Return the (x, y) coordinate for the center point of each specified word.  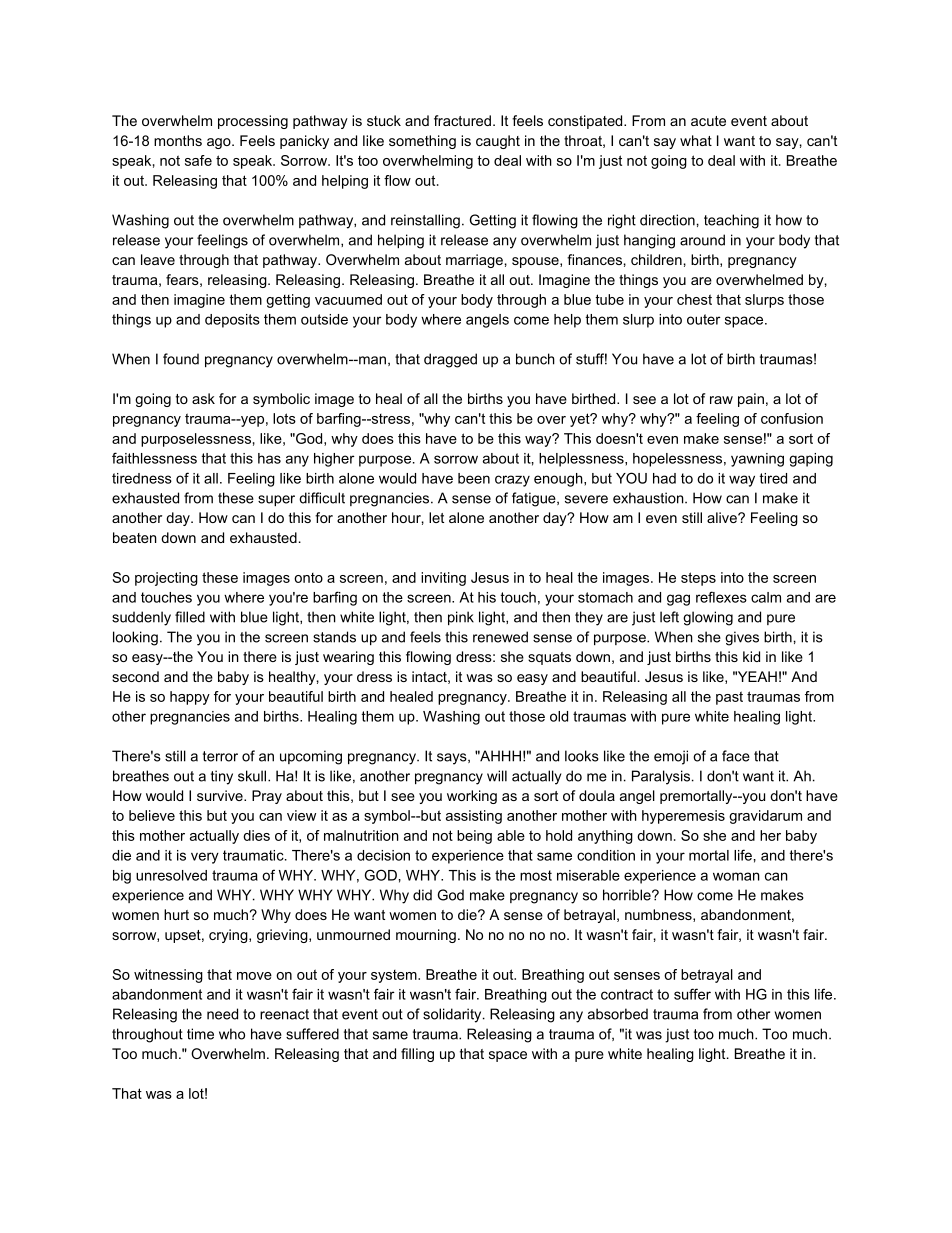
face (736, 756)
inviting (443, 579)
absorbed (618, 1014)
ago (220, 143)
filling (417, 1055)
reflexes (721, 597)
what (696, 140)
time (200, 1034)
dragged (450, 360)
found (181, 359)
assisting (474, 817)
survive (221, 795)
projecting (166, 579)
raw (721, 400)
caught (498, 142)
